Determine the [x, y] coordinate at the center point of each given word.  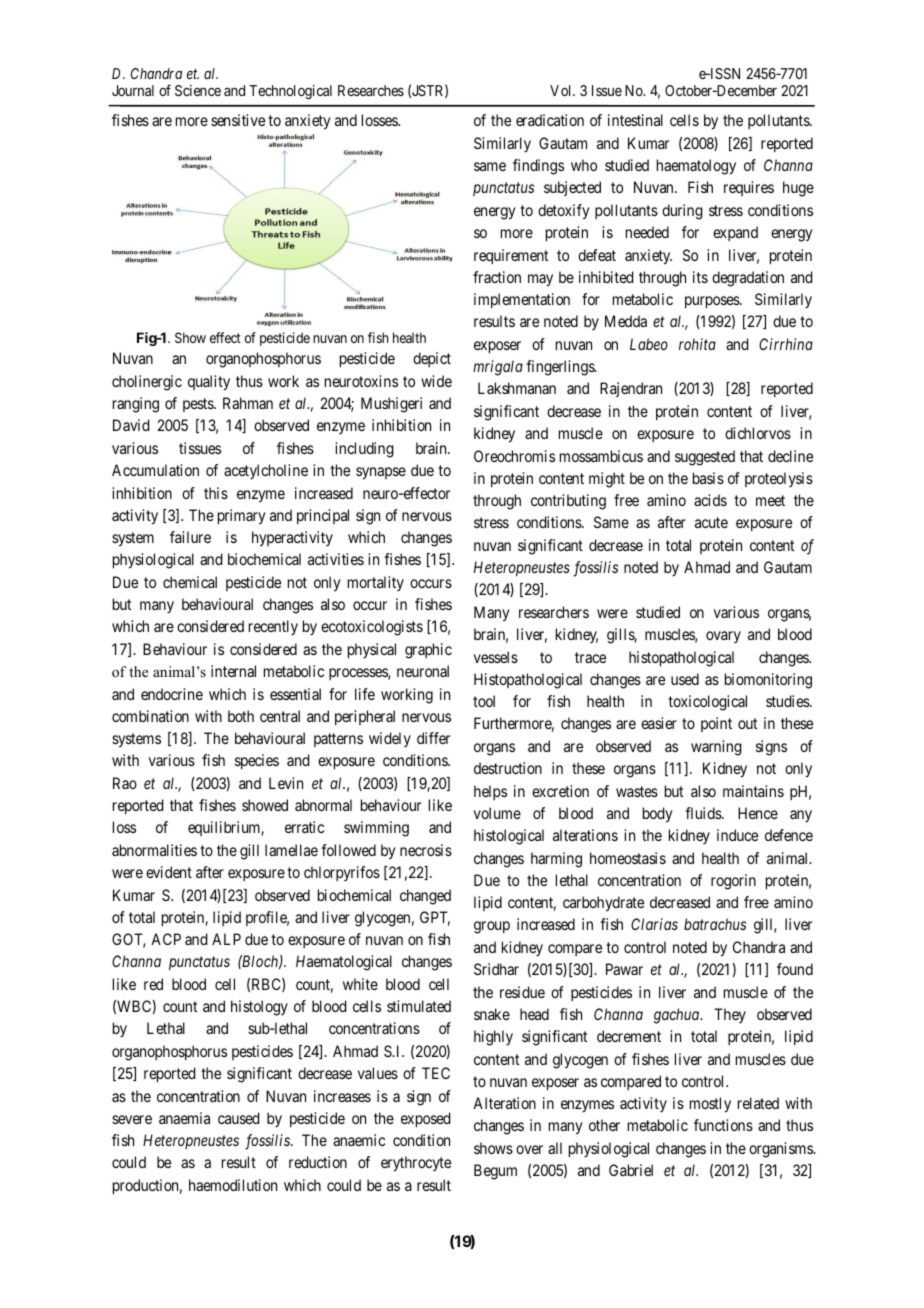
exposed [425, 1120]
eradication [550, 120]
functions [723, 1125]
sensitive [238, 120]
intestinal [635, 120]
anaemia [184, 1118]
